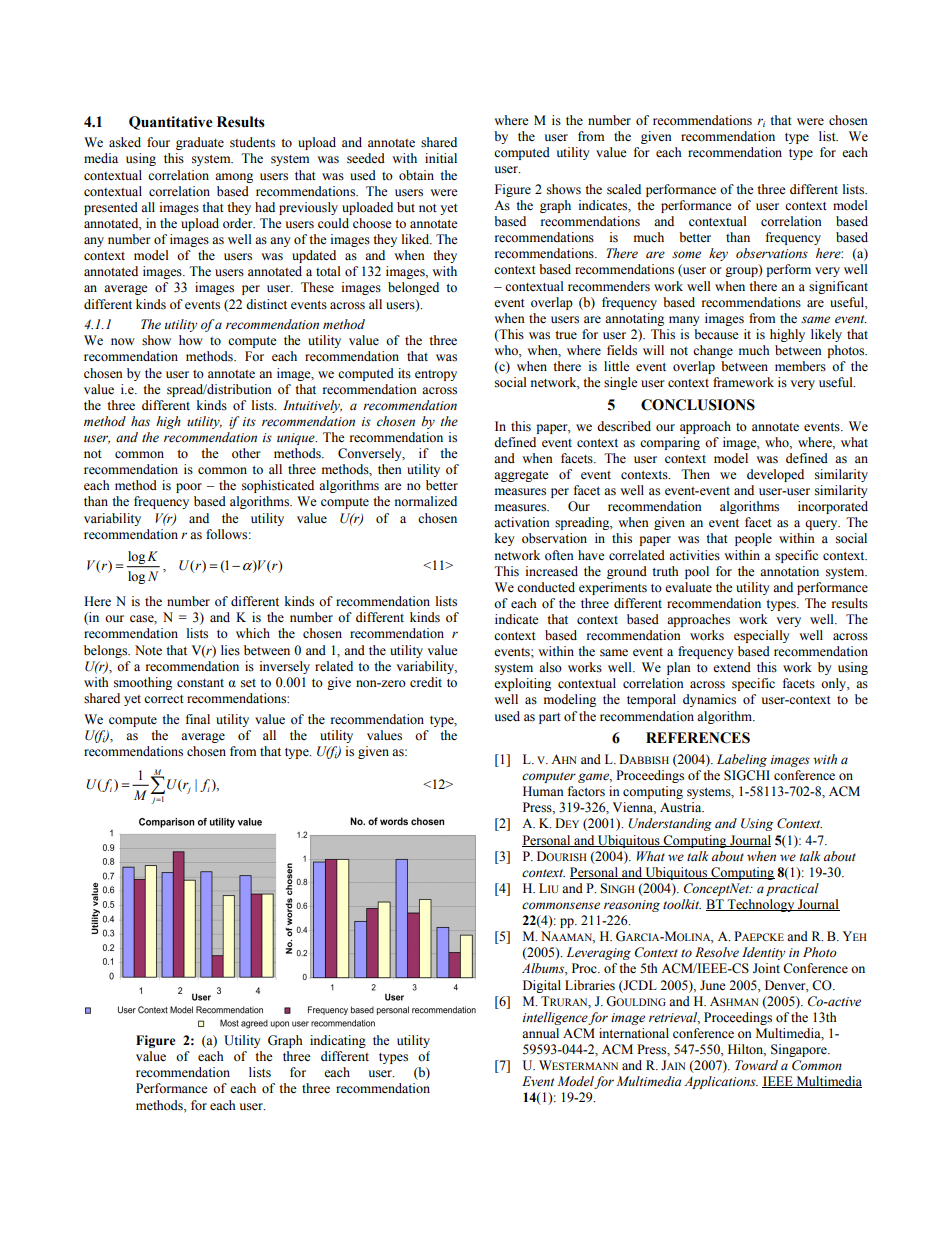  What do you see at coordinates (624, 189) in the page?
I see `scaled` at bounding box center [624, 189].
